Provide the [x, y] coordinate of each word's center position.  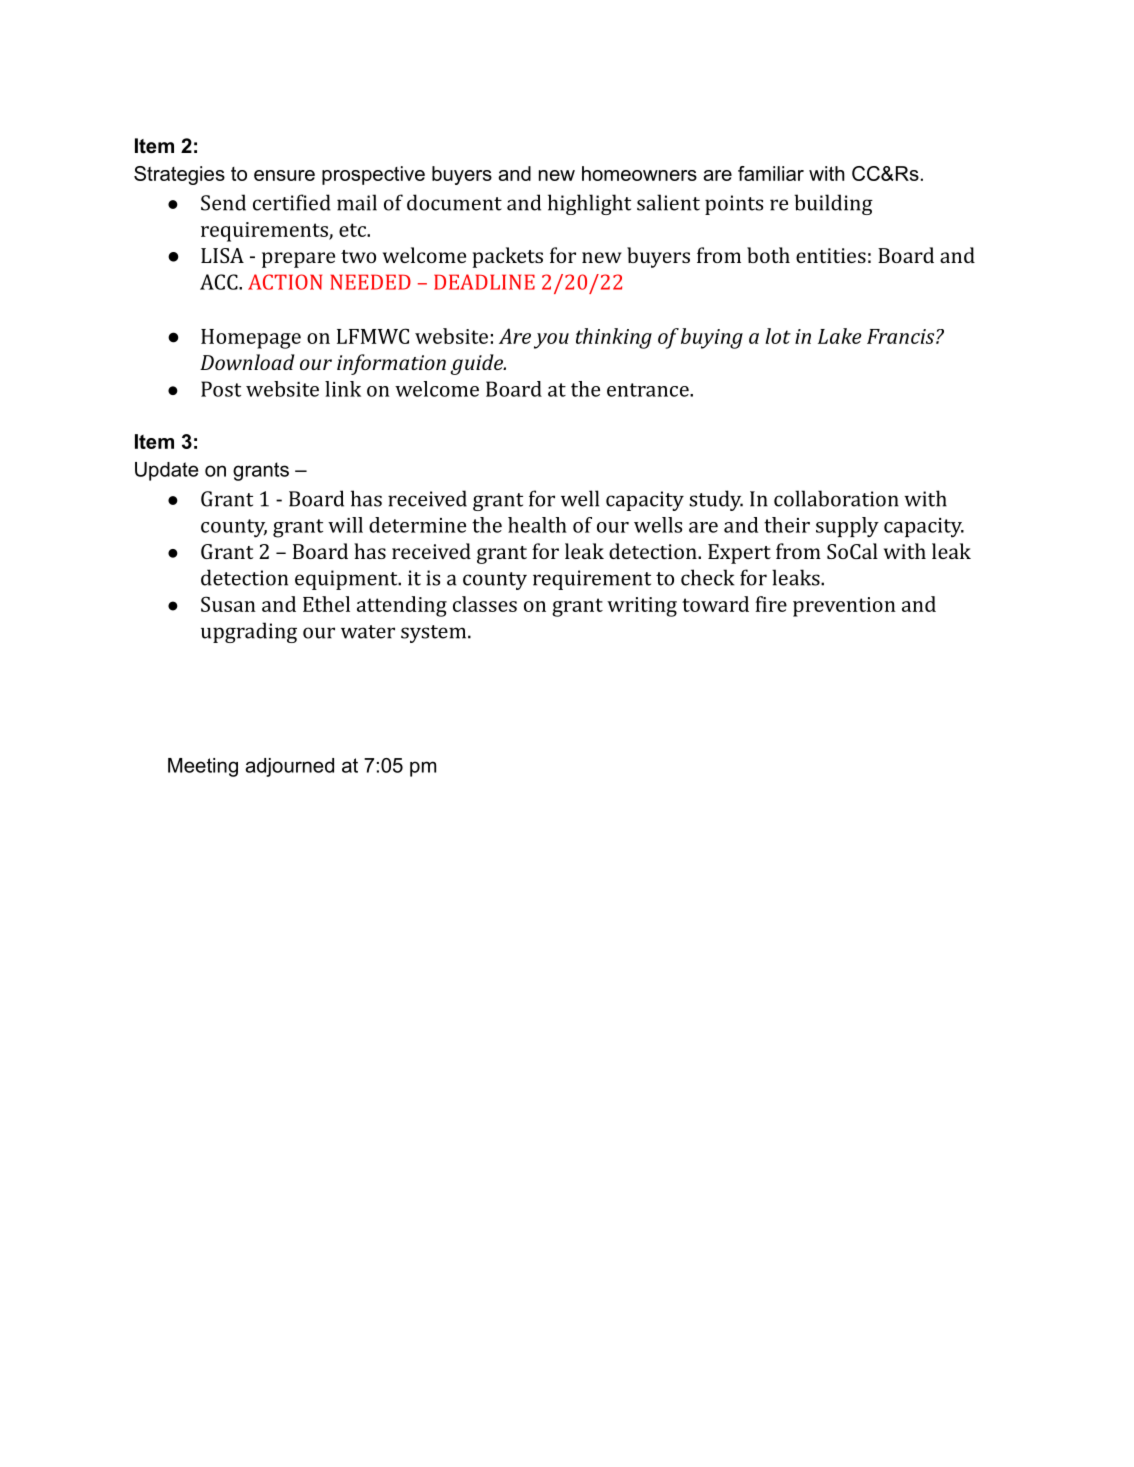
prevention [844, 607]
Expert [739, 554]
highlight [589, 204]
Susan [228, 604]
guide [477, 364]
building [833, 204]
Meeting [203, 767]
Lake [840, 336]
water [368, 632]
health [537, 525]
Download [247, 362]
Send [223, 202]
